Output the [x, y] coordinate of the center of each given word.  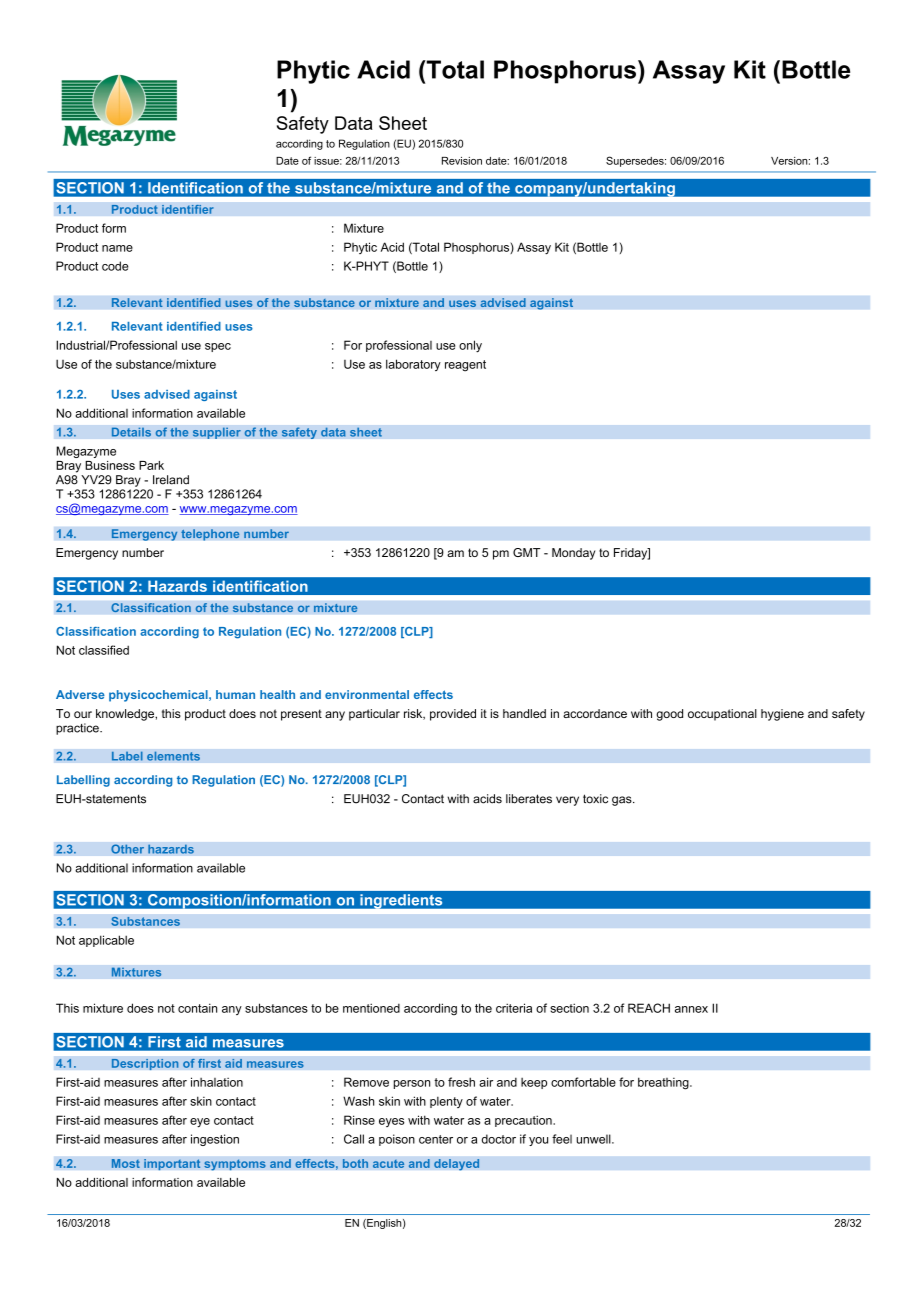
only [470, 346]
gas [623, 801]
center [436, 1139]
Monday [573, 554]
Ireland [171, 480]
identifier [188, 209]
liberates [529, 799]
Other [127, 849]
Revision [462, 161]
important [172, 1165]
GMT [526, 552]
